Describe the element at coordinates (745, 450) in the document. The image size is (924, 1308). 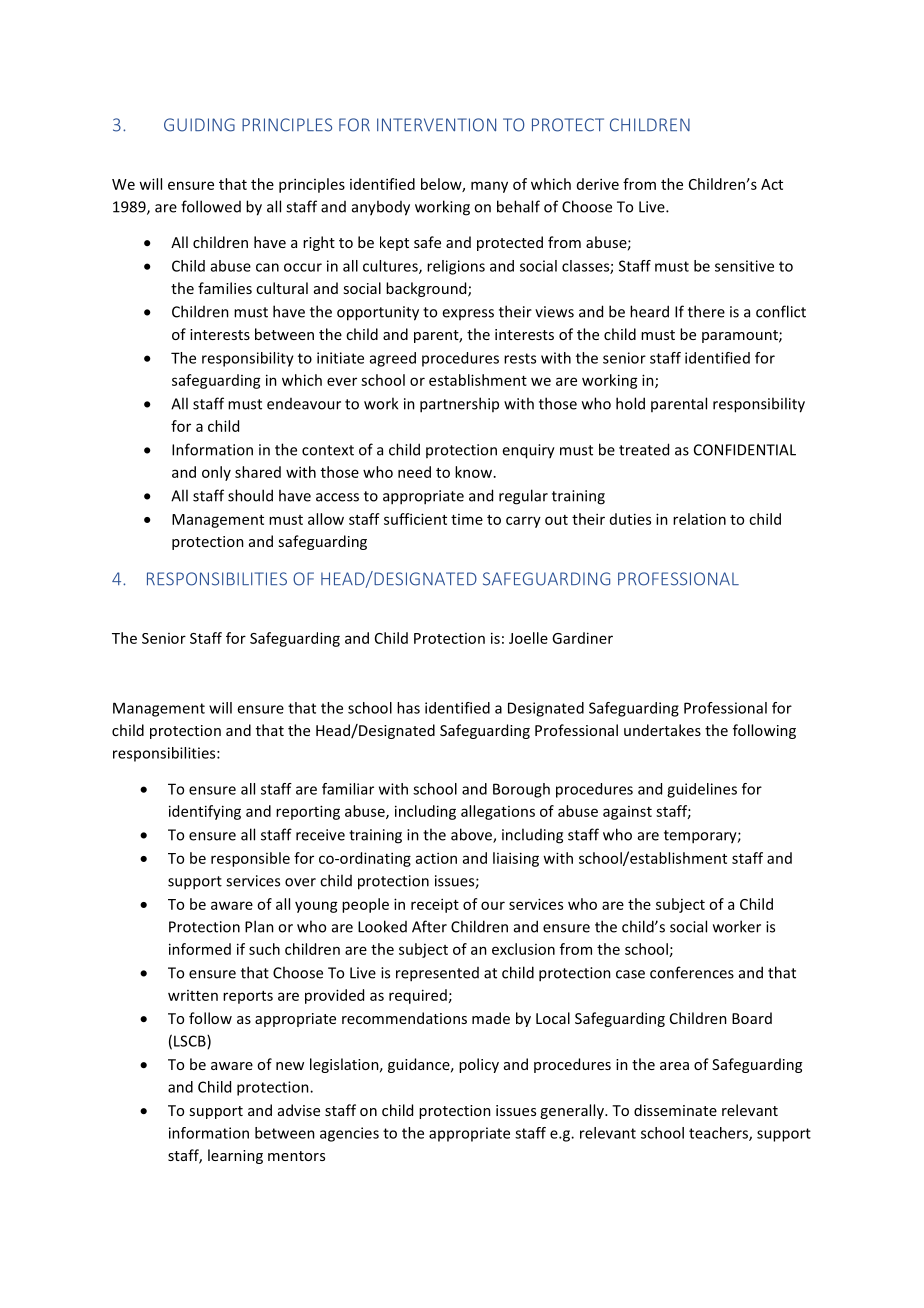
I see `CONFIDENTIAL` at that location.
